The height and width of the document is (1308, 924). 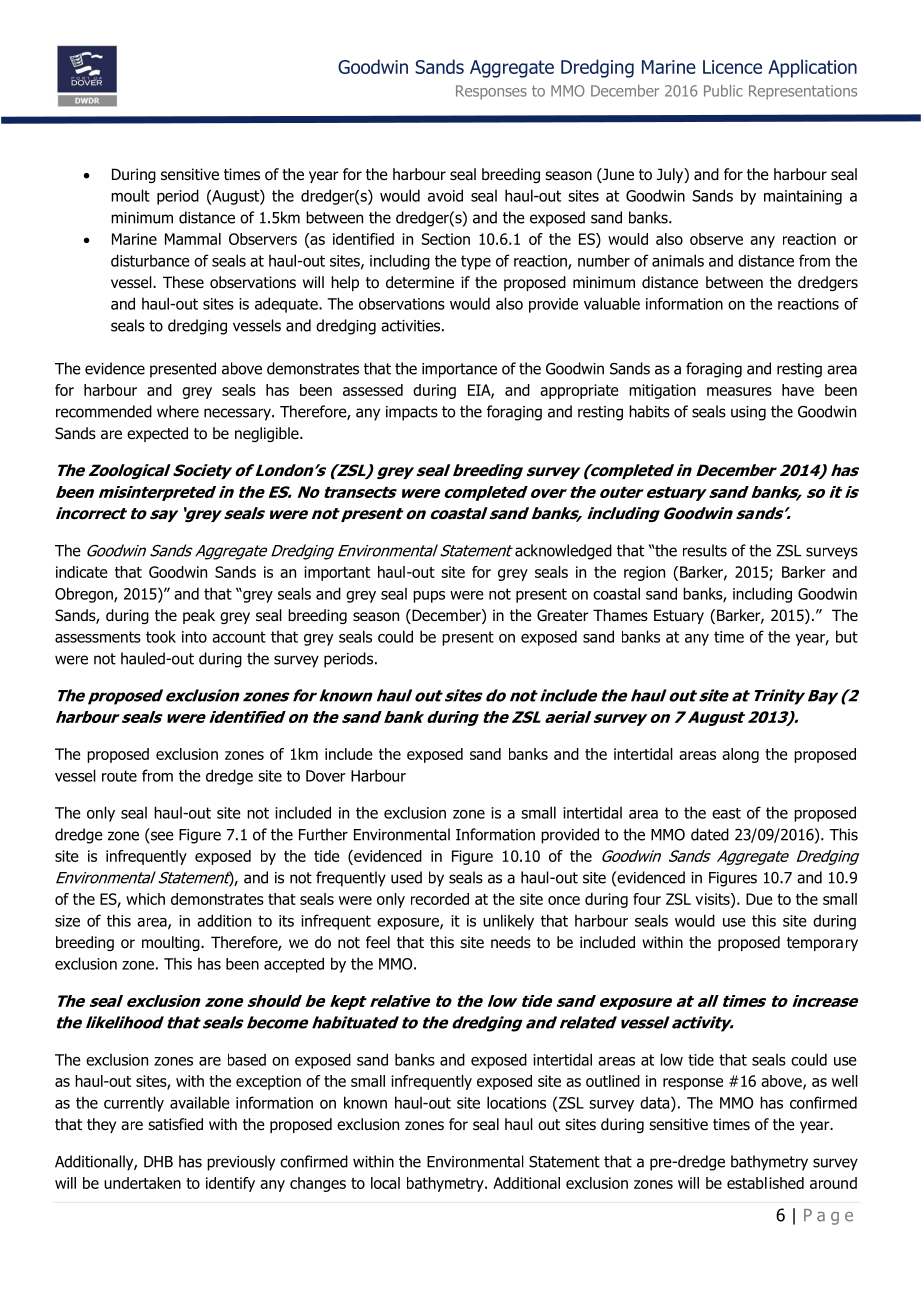 What do you see at coordinates (178, 411) in the document?
I see `where` at bounding box center [178, 411].
